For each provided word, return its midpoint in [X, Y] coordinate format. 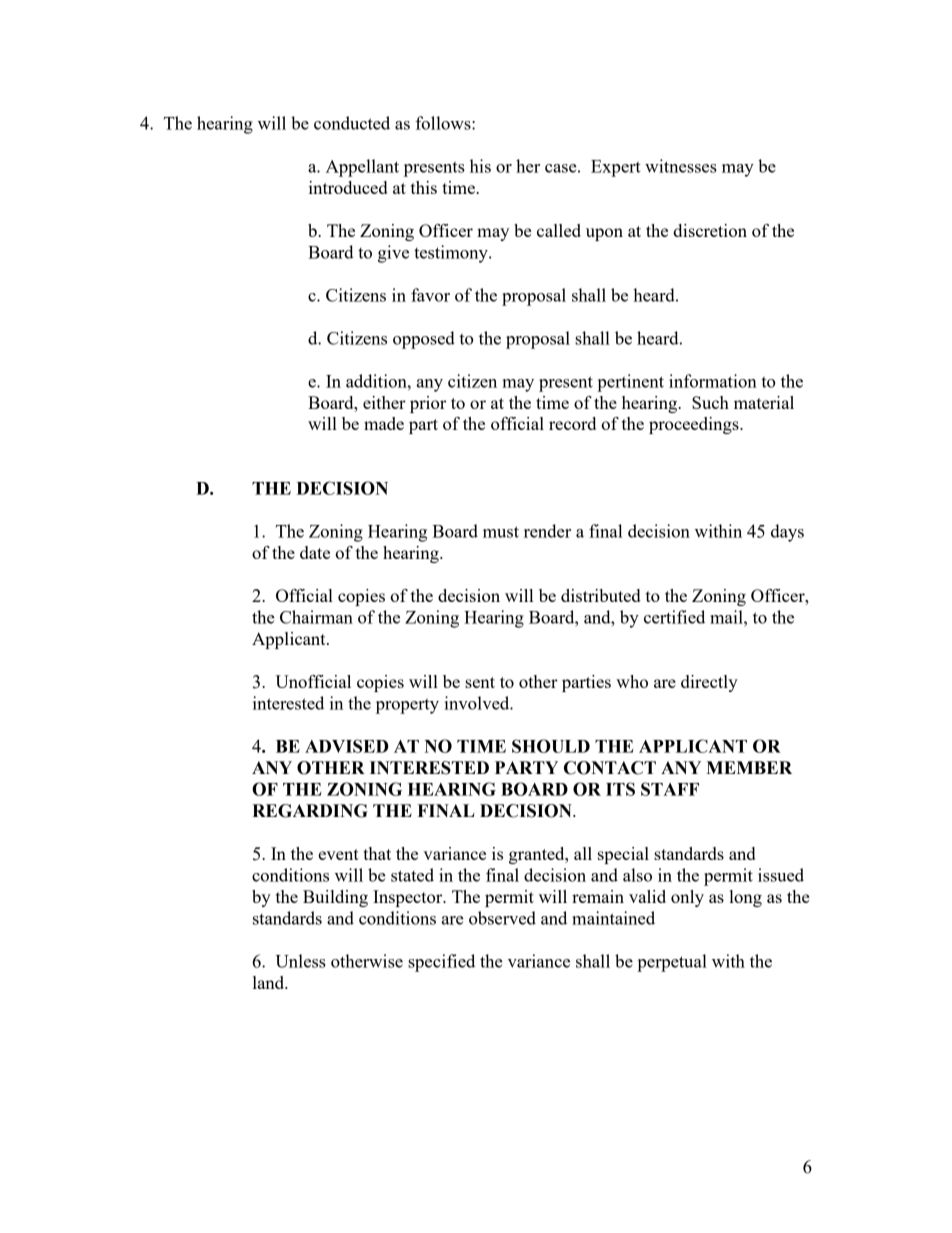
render [547, 531]
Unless [300, 961]
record [572, 423]
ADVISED [347, 746]
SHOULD [551, 746]
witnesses [681, 166]
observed [502, 918]
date [315, 552]
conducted [352, 123]
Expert [616, 168]
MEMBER [749, 767]
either [384, 402]
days [787, 533]
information [713, 381]
